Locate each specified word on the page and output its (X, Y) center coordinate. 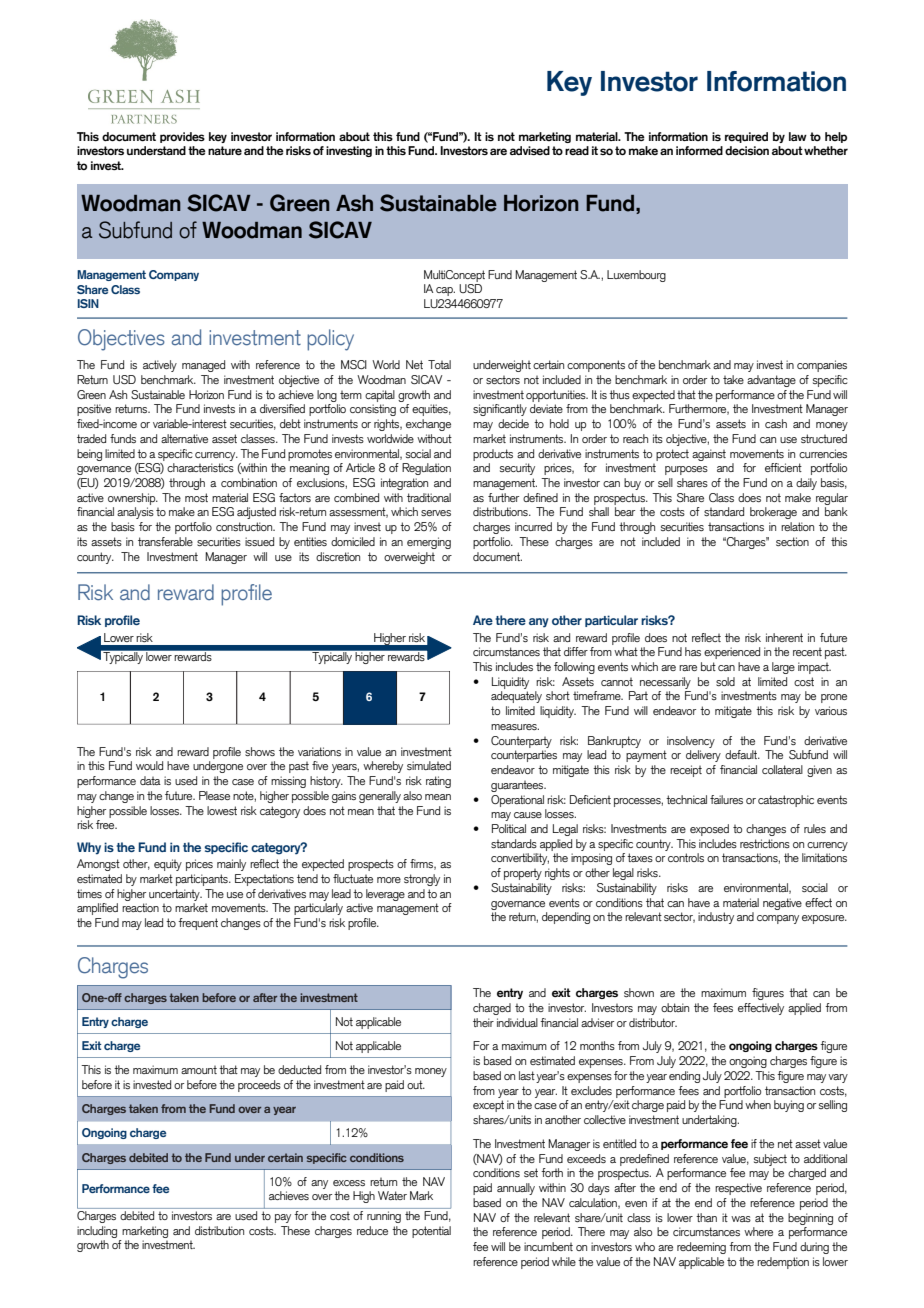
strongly (422, 880)
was (741, 1219)
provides (182, 137)
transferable (165, 541)
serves (436, 513)
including (97, 1232)
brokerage (773, 513)
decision (747, 150)
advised (530, 150)
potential (431, 1232)
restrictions (765, 843)
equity (168, 865)
